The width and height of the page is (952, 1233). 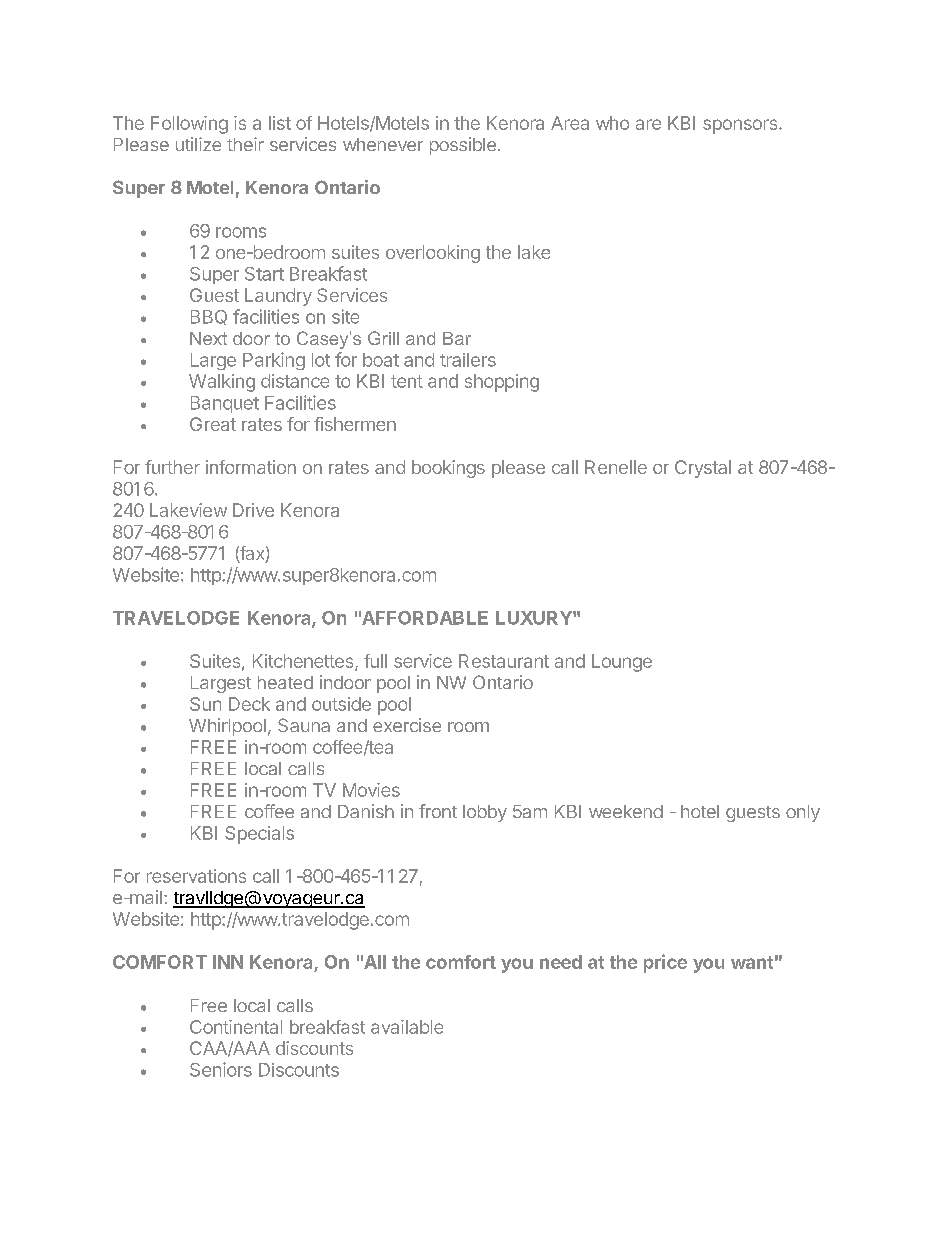 I want to click on Drive, so click(x=253, y=510).
